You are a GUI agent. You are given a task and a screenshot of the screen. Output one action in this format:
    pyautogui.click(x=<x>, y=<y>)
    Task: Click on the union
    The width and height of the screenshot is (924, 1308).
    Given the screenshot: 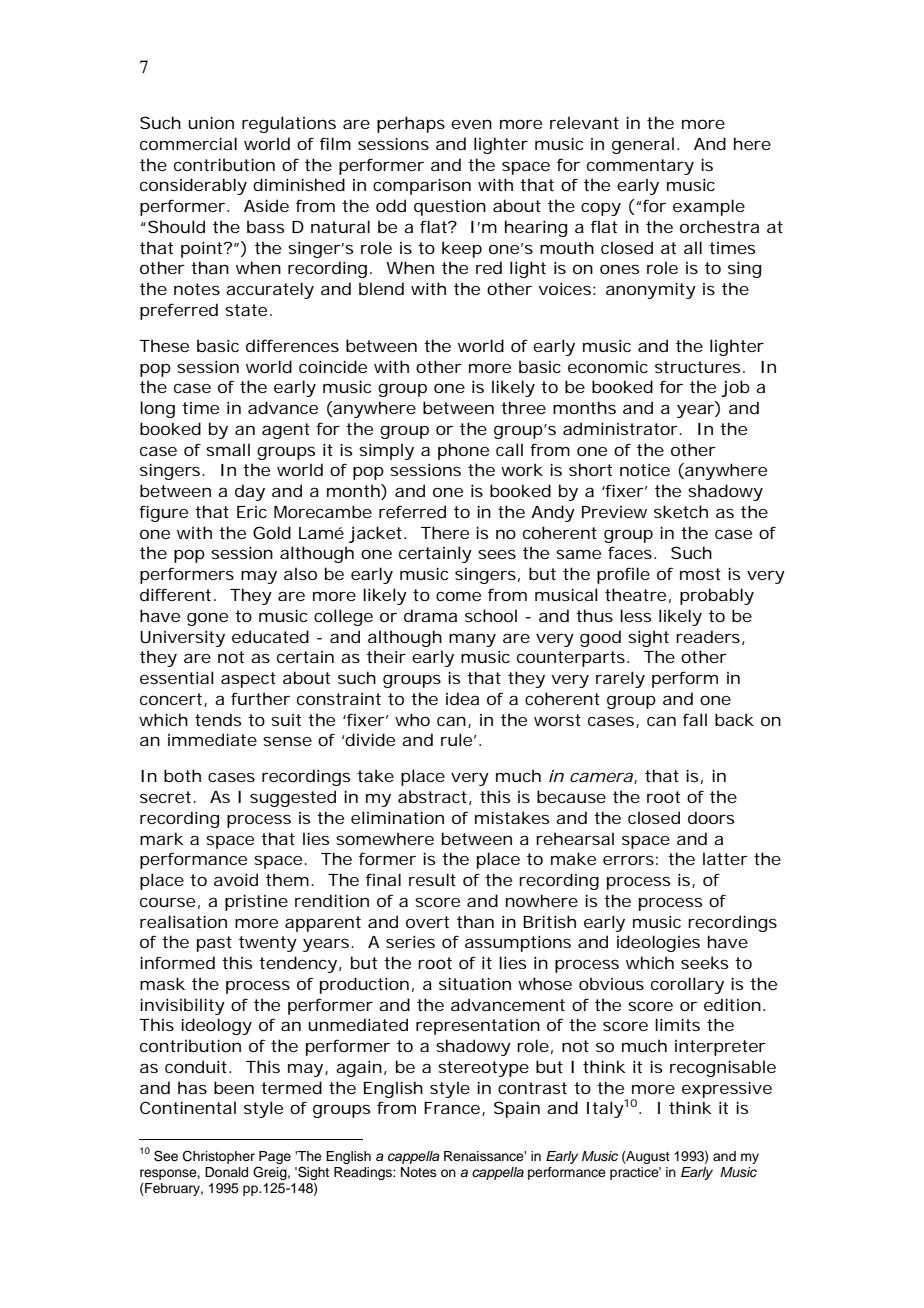 What is the action you would take?
    pyautogui.click(x=211, y=122)
